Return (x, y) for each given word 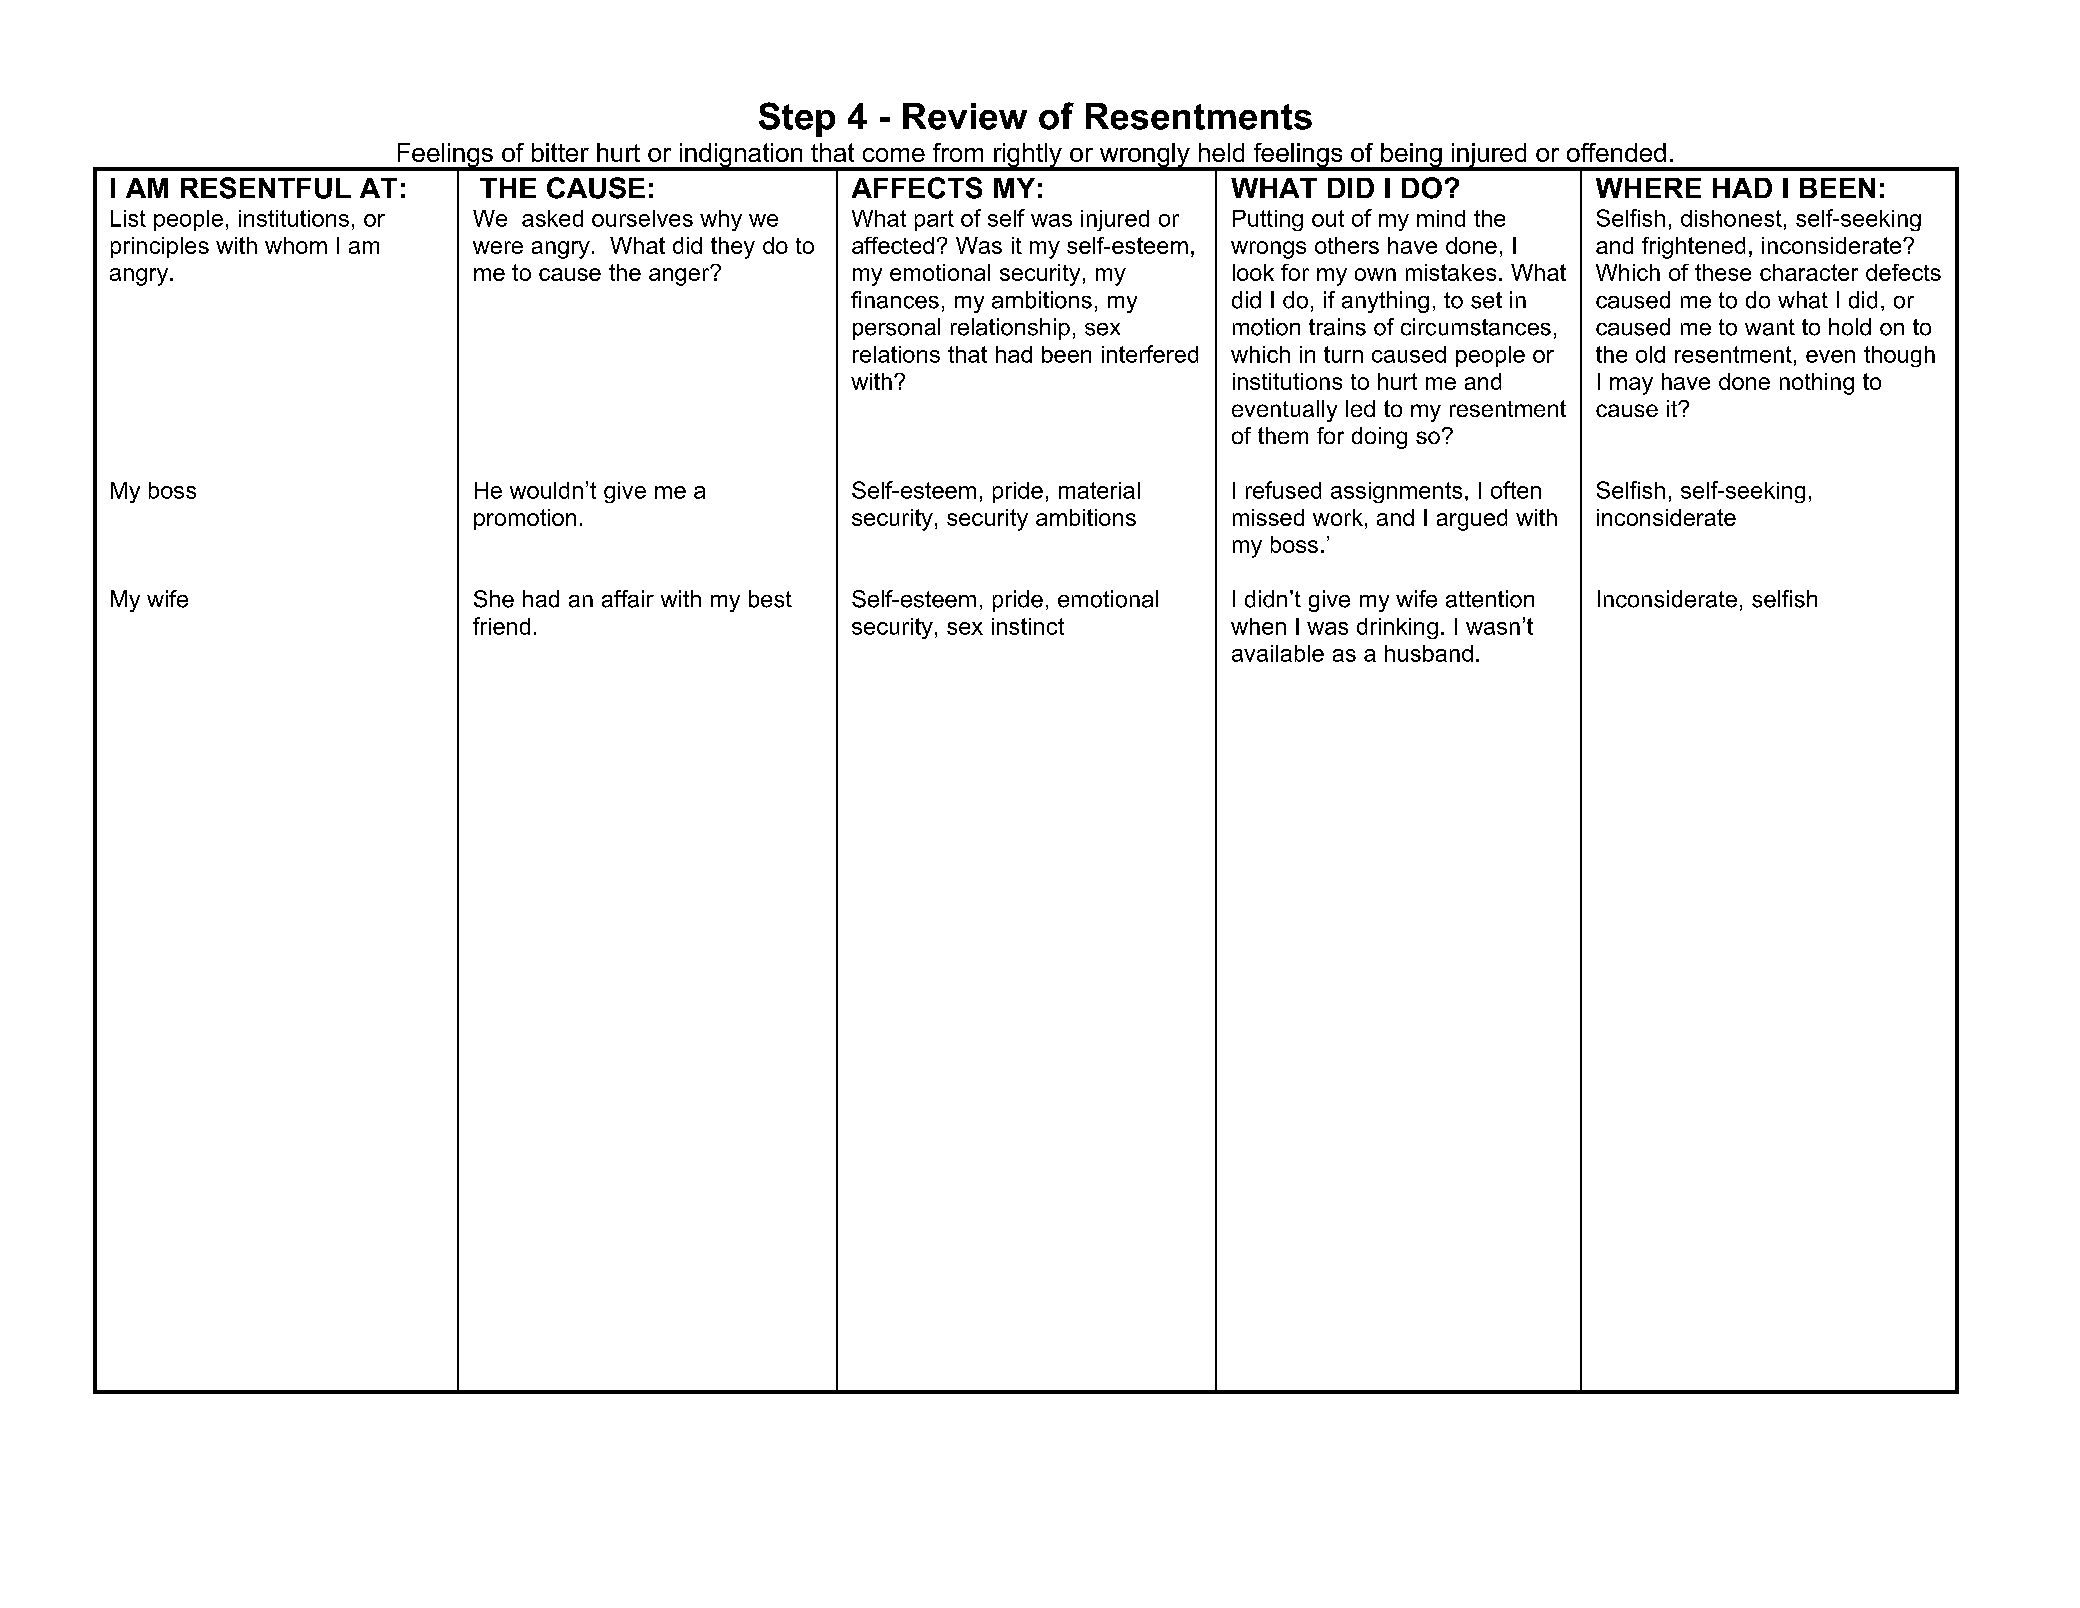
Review (965, 116)
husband (1429, 653)
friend (501, 626)
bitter (560, 152)
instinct (1028, 626)
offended (1616, 152)
